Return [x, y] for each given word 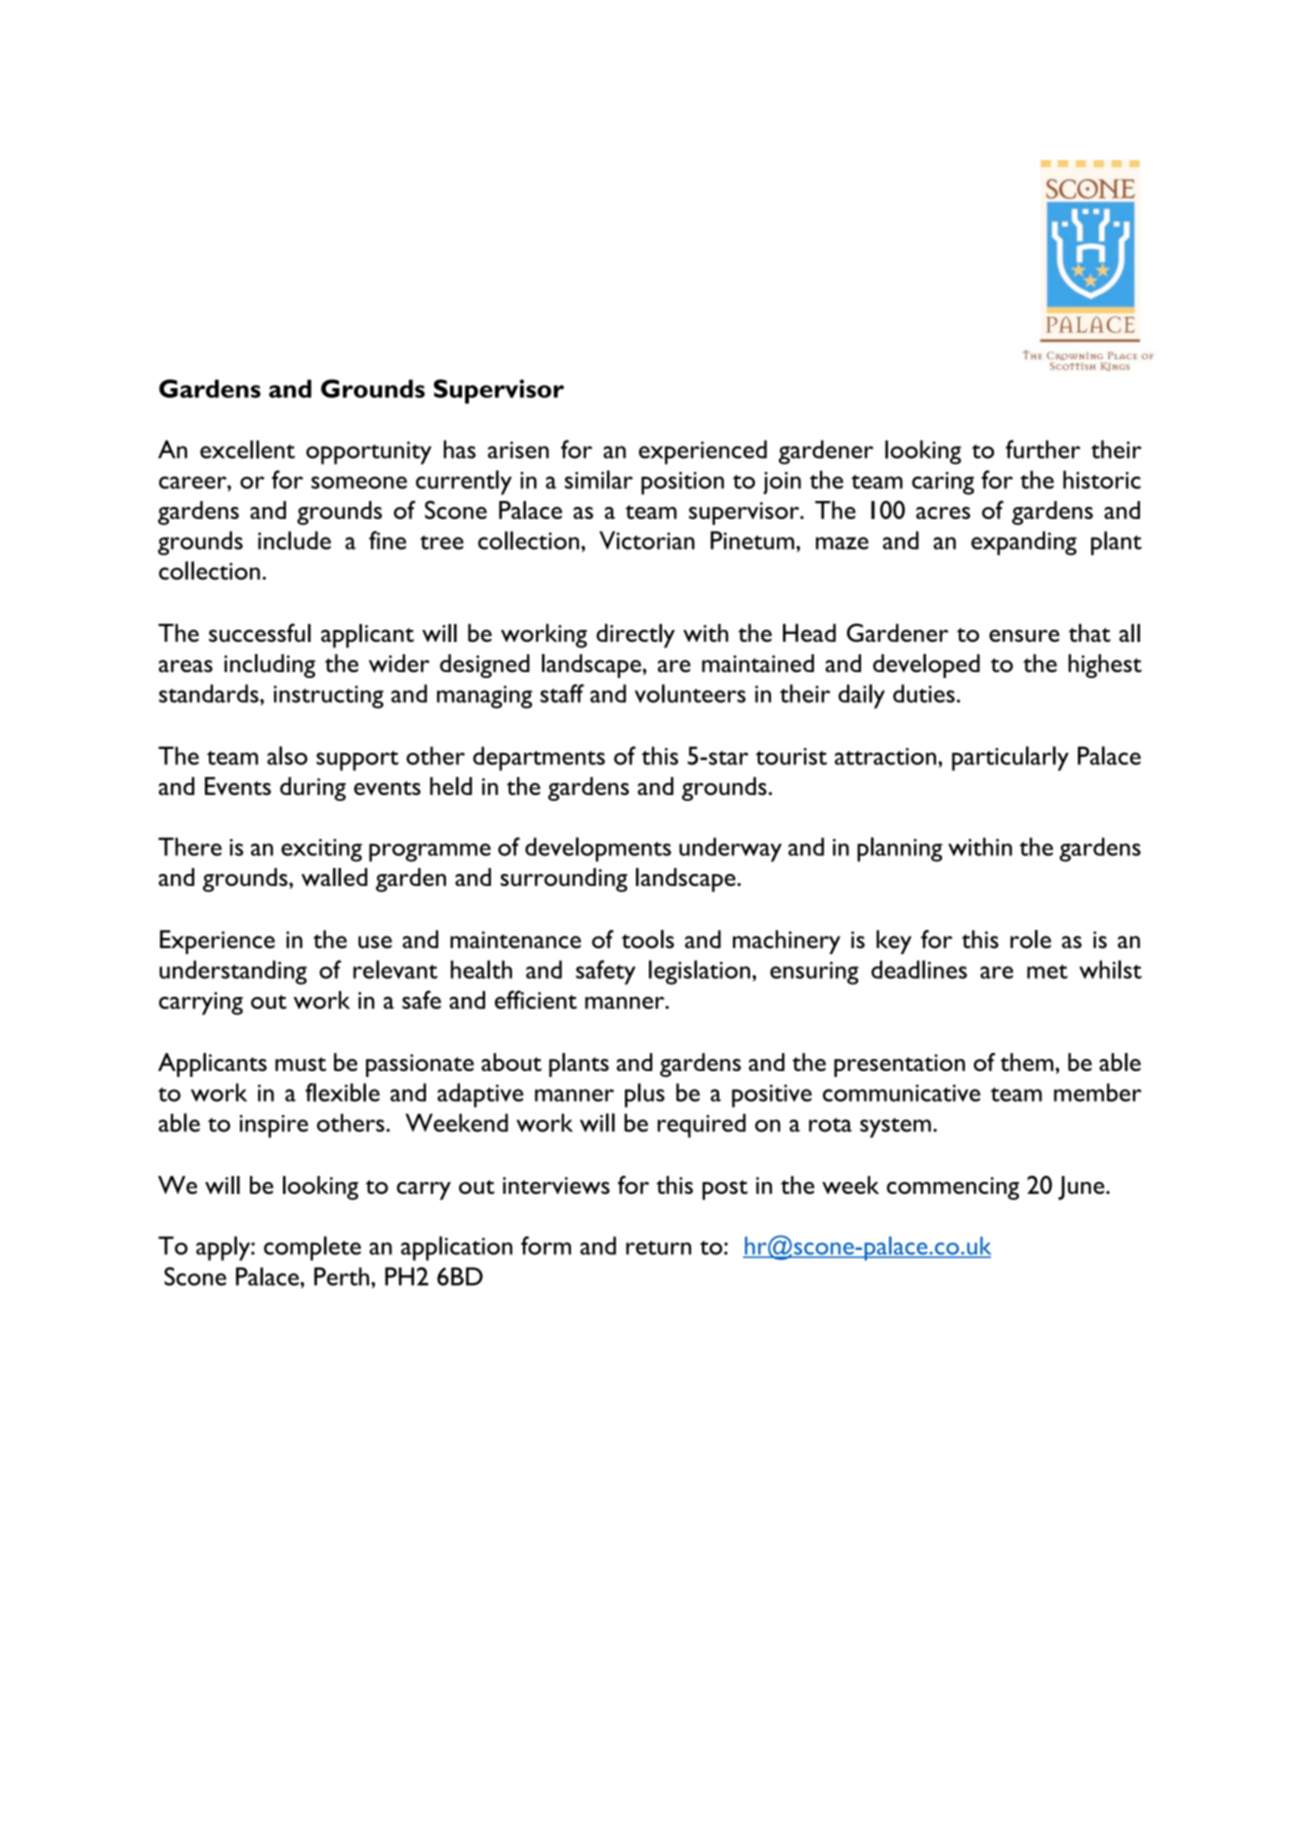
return [658, 1247]
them [1028, 1062]
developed [926, 666]
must [300, 1064]
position [682, 483]
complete [312, 1248]
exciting [321, 850]
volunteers [690, 693]
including [269, 666]
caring [943, 483]
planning [899, 849]
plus [645, 1095]
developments [598, 849]
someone [359, 482]
